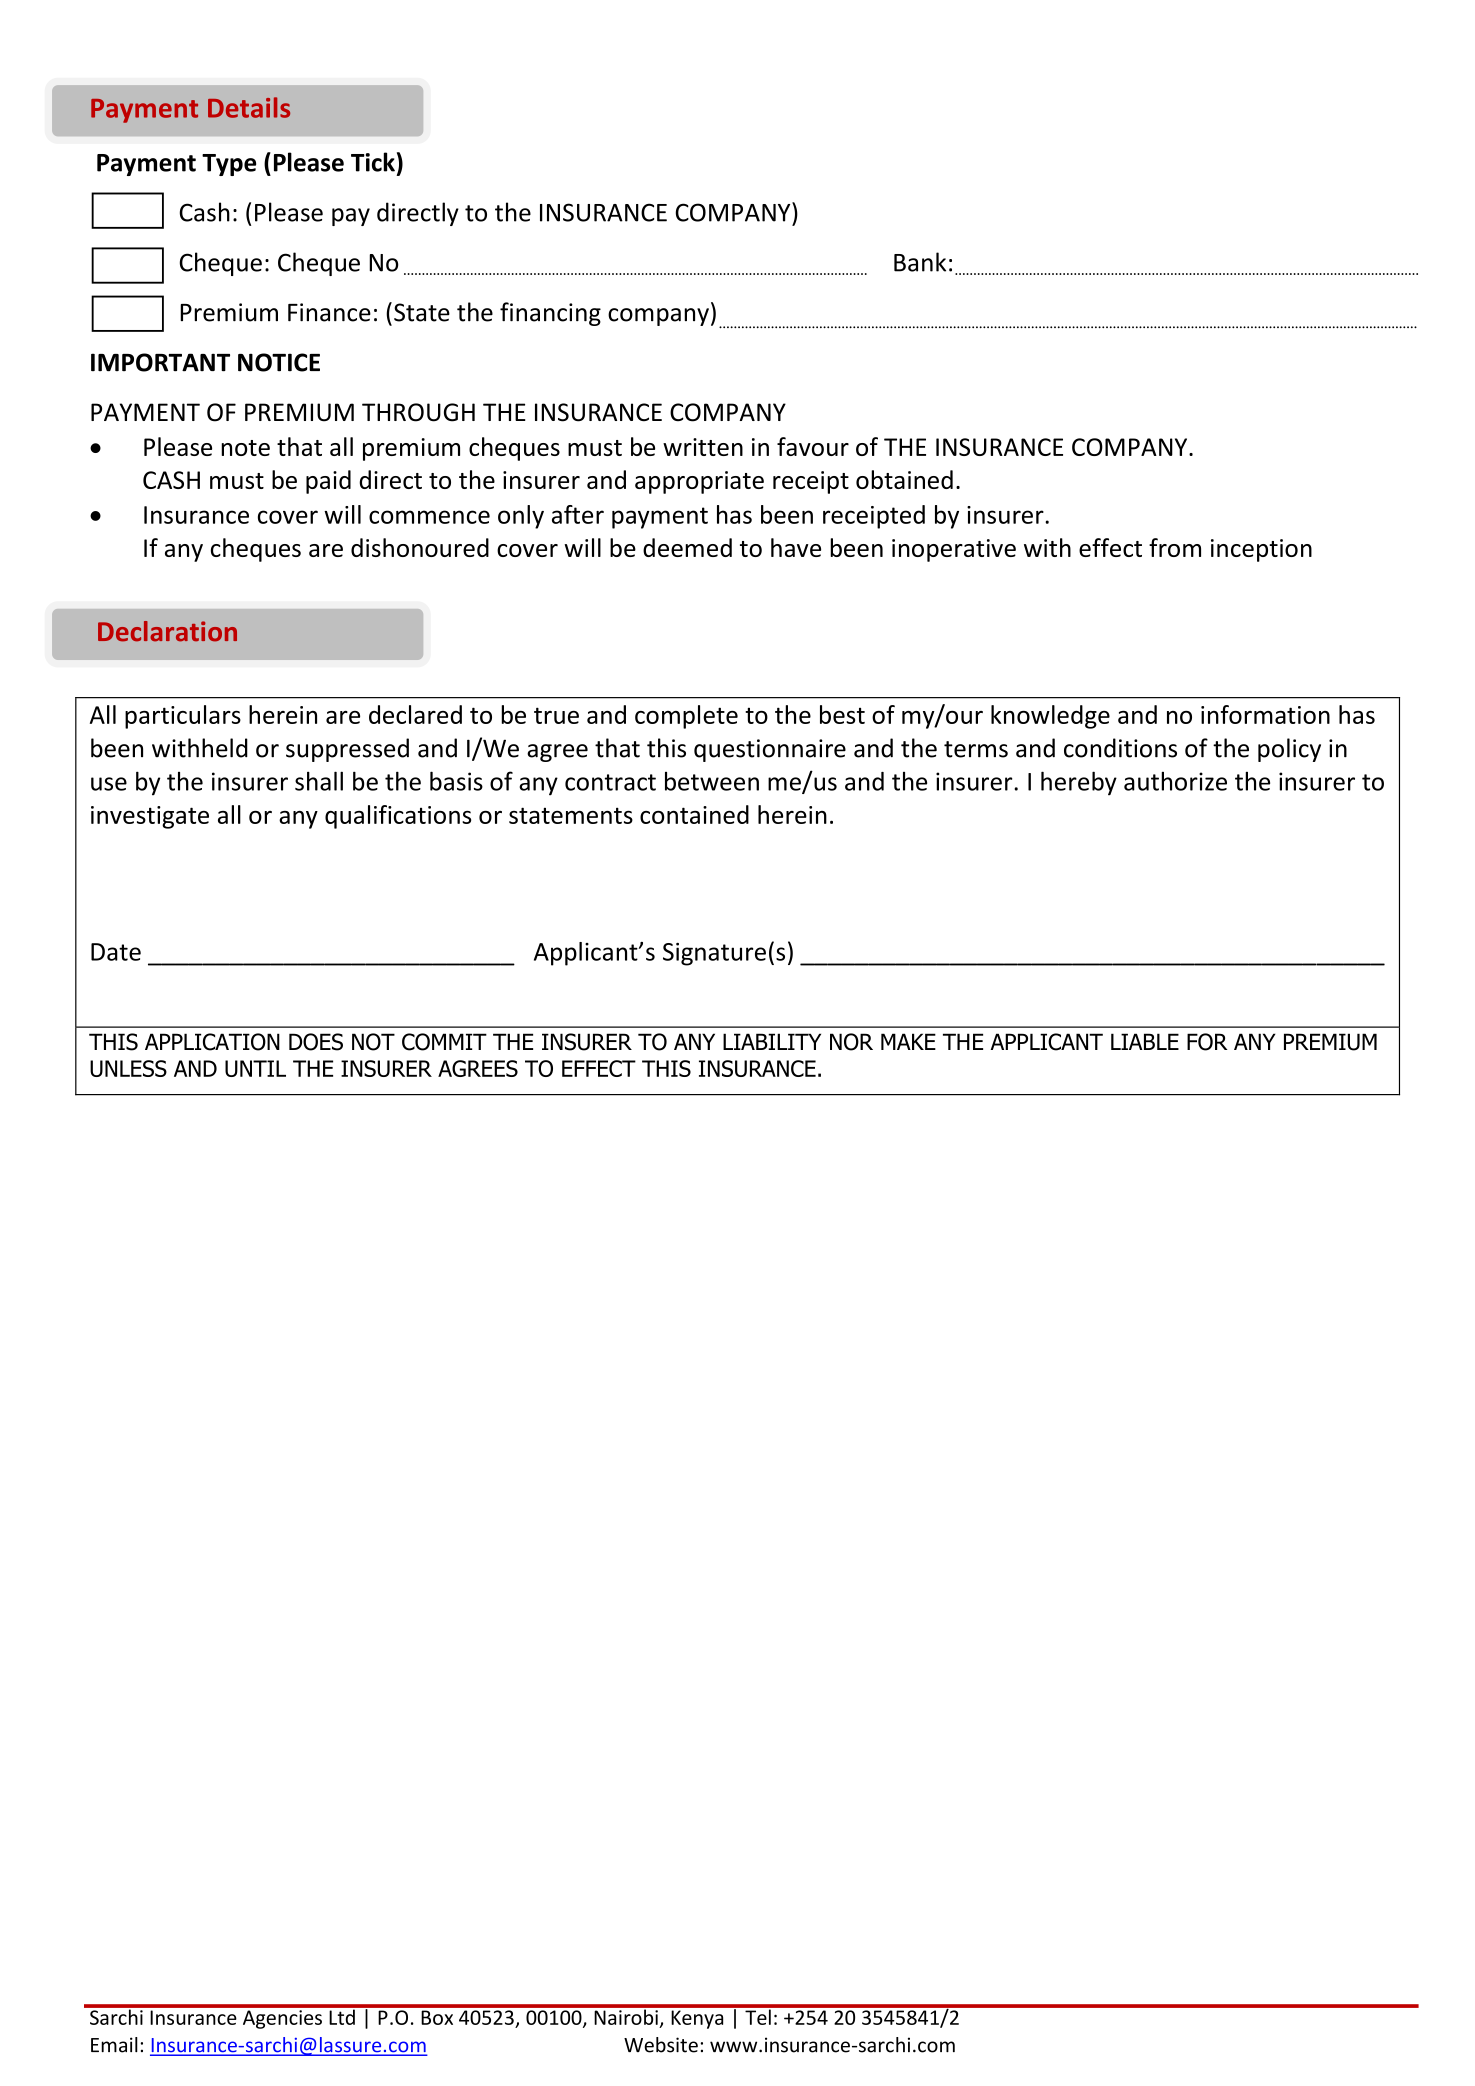 This screenshot has width=1475, height=2086. I want to click on financing, so click(550, 314).
